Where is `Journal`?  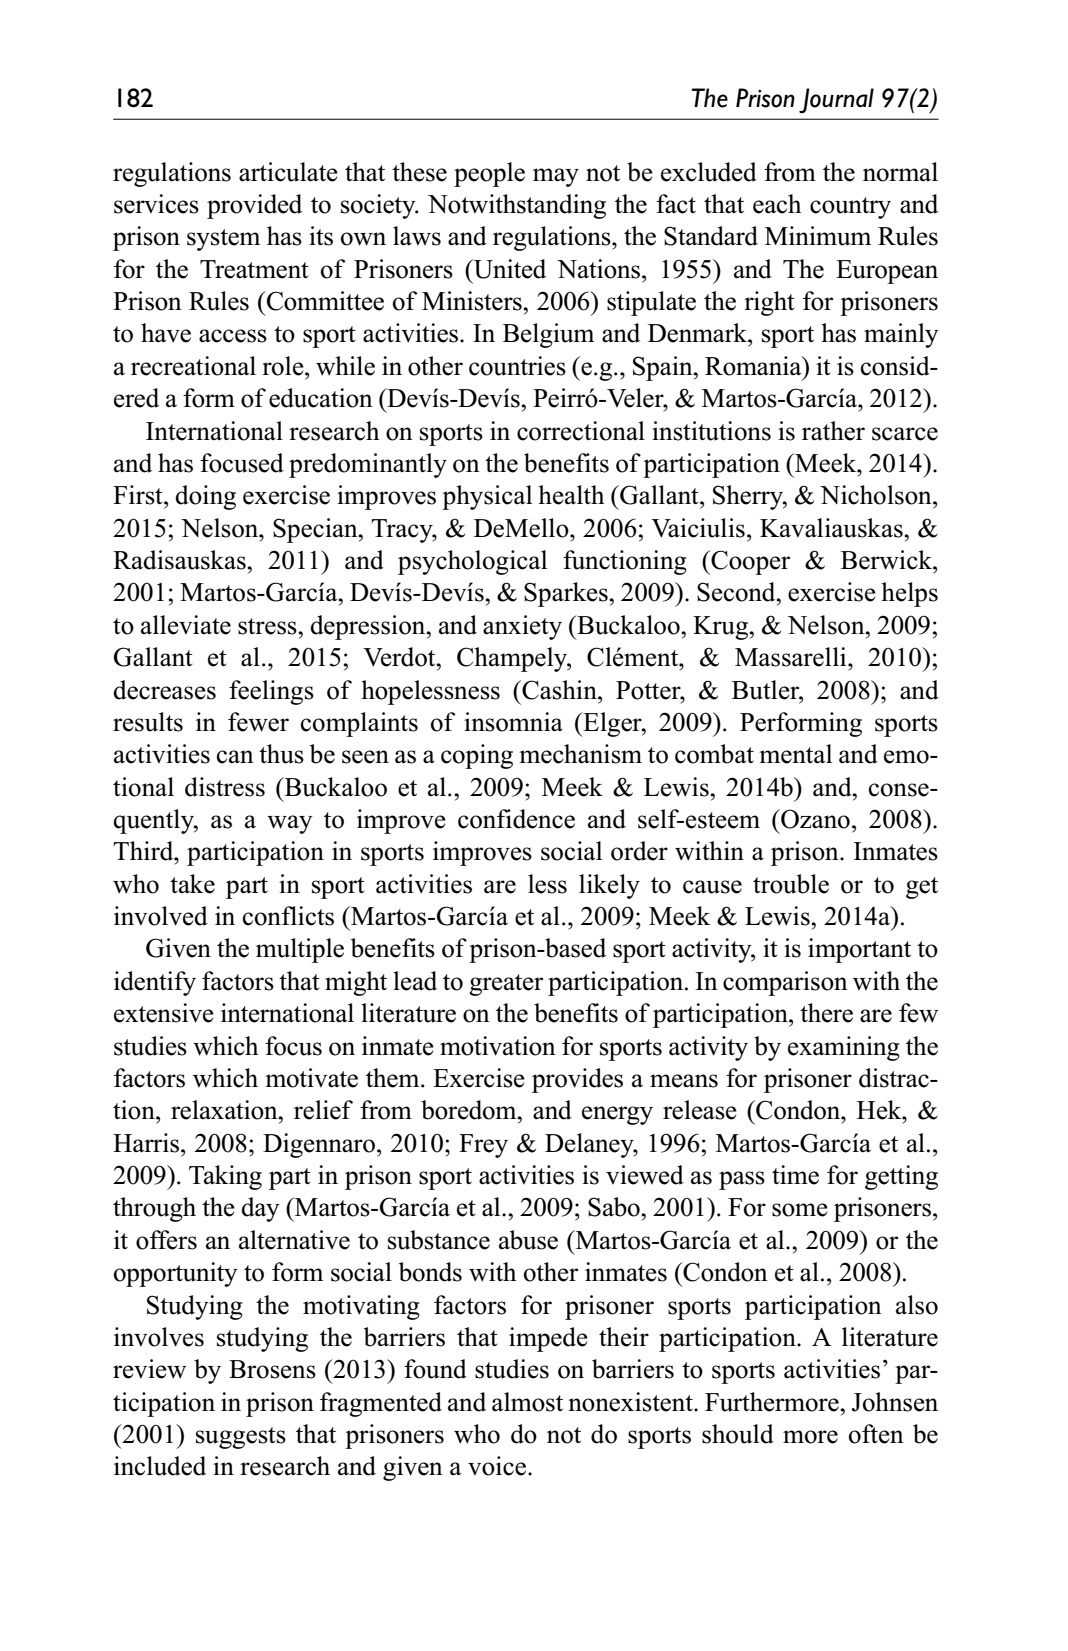
Journal is located at coordinates (836, 101).
